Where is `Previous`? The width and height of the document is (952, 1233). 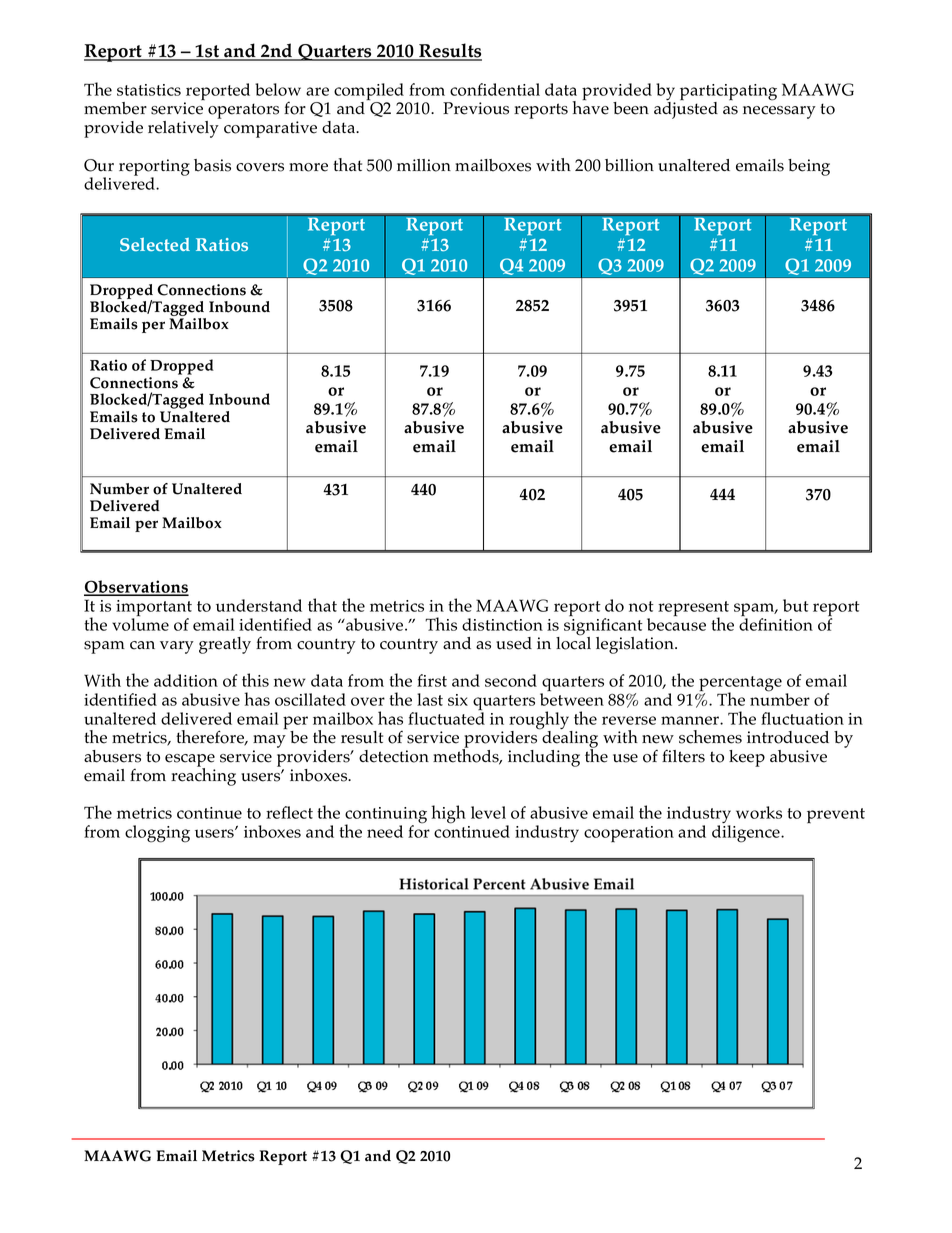 Previous is located at coordinates (476, 108).
